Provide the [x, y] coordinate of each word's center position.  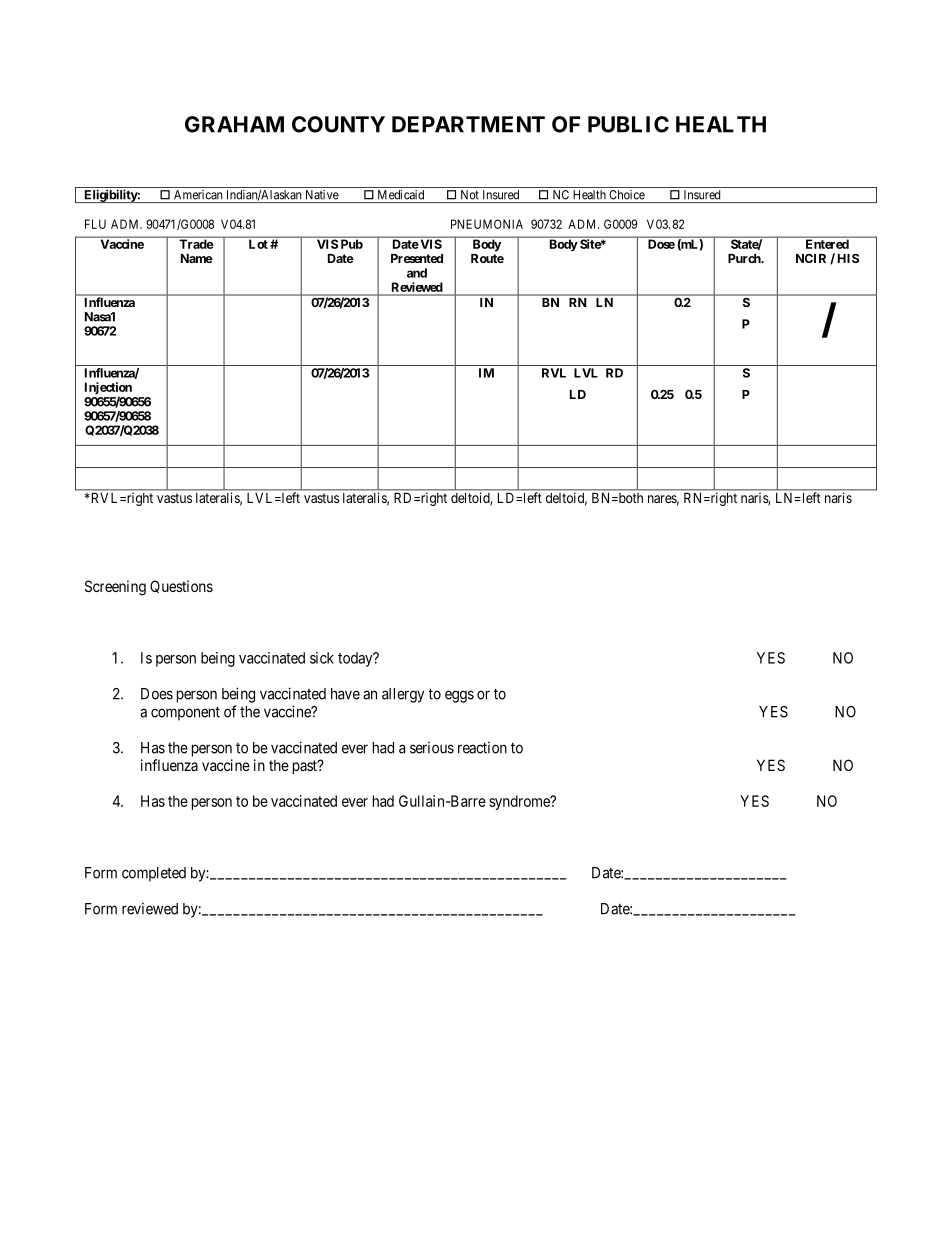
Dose [661, 244]
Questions [181, 586]
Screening [115, 588]
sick [322, 658]
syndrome [520, 802]
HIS [848, 258]
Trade [196, 244]
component [185, 713]
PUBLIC [628, 124]
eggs [459, 696]
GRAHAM [234, 124]
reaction [482, 748]
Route [487, 258]
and [417, 273]
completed [154, 874]
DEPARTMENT [468, 124]
